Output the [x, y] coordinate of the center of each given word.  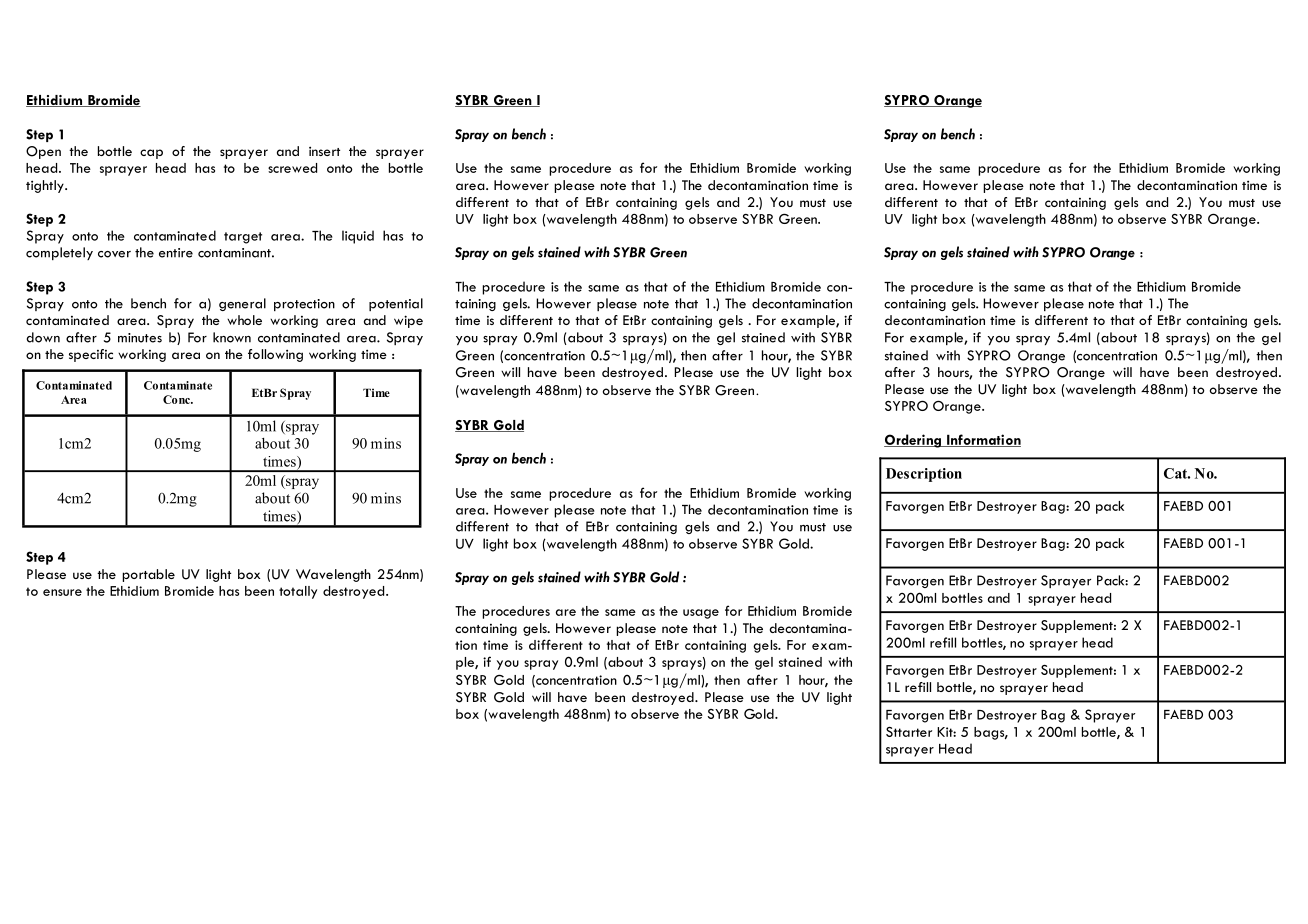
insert [324, 151]
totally [298, 592]
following [275, 355]
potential [396, 304]
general [242, 304]
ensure [62, 592]
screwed [292, 168]
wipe [408, 321]
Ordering [913, 441]
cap [151, 154]
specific [91, 355]
